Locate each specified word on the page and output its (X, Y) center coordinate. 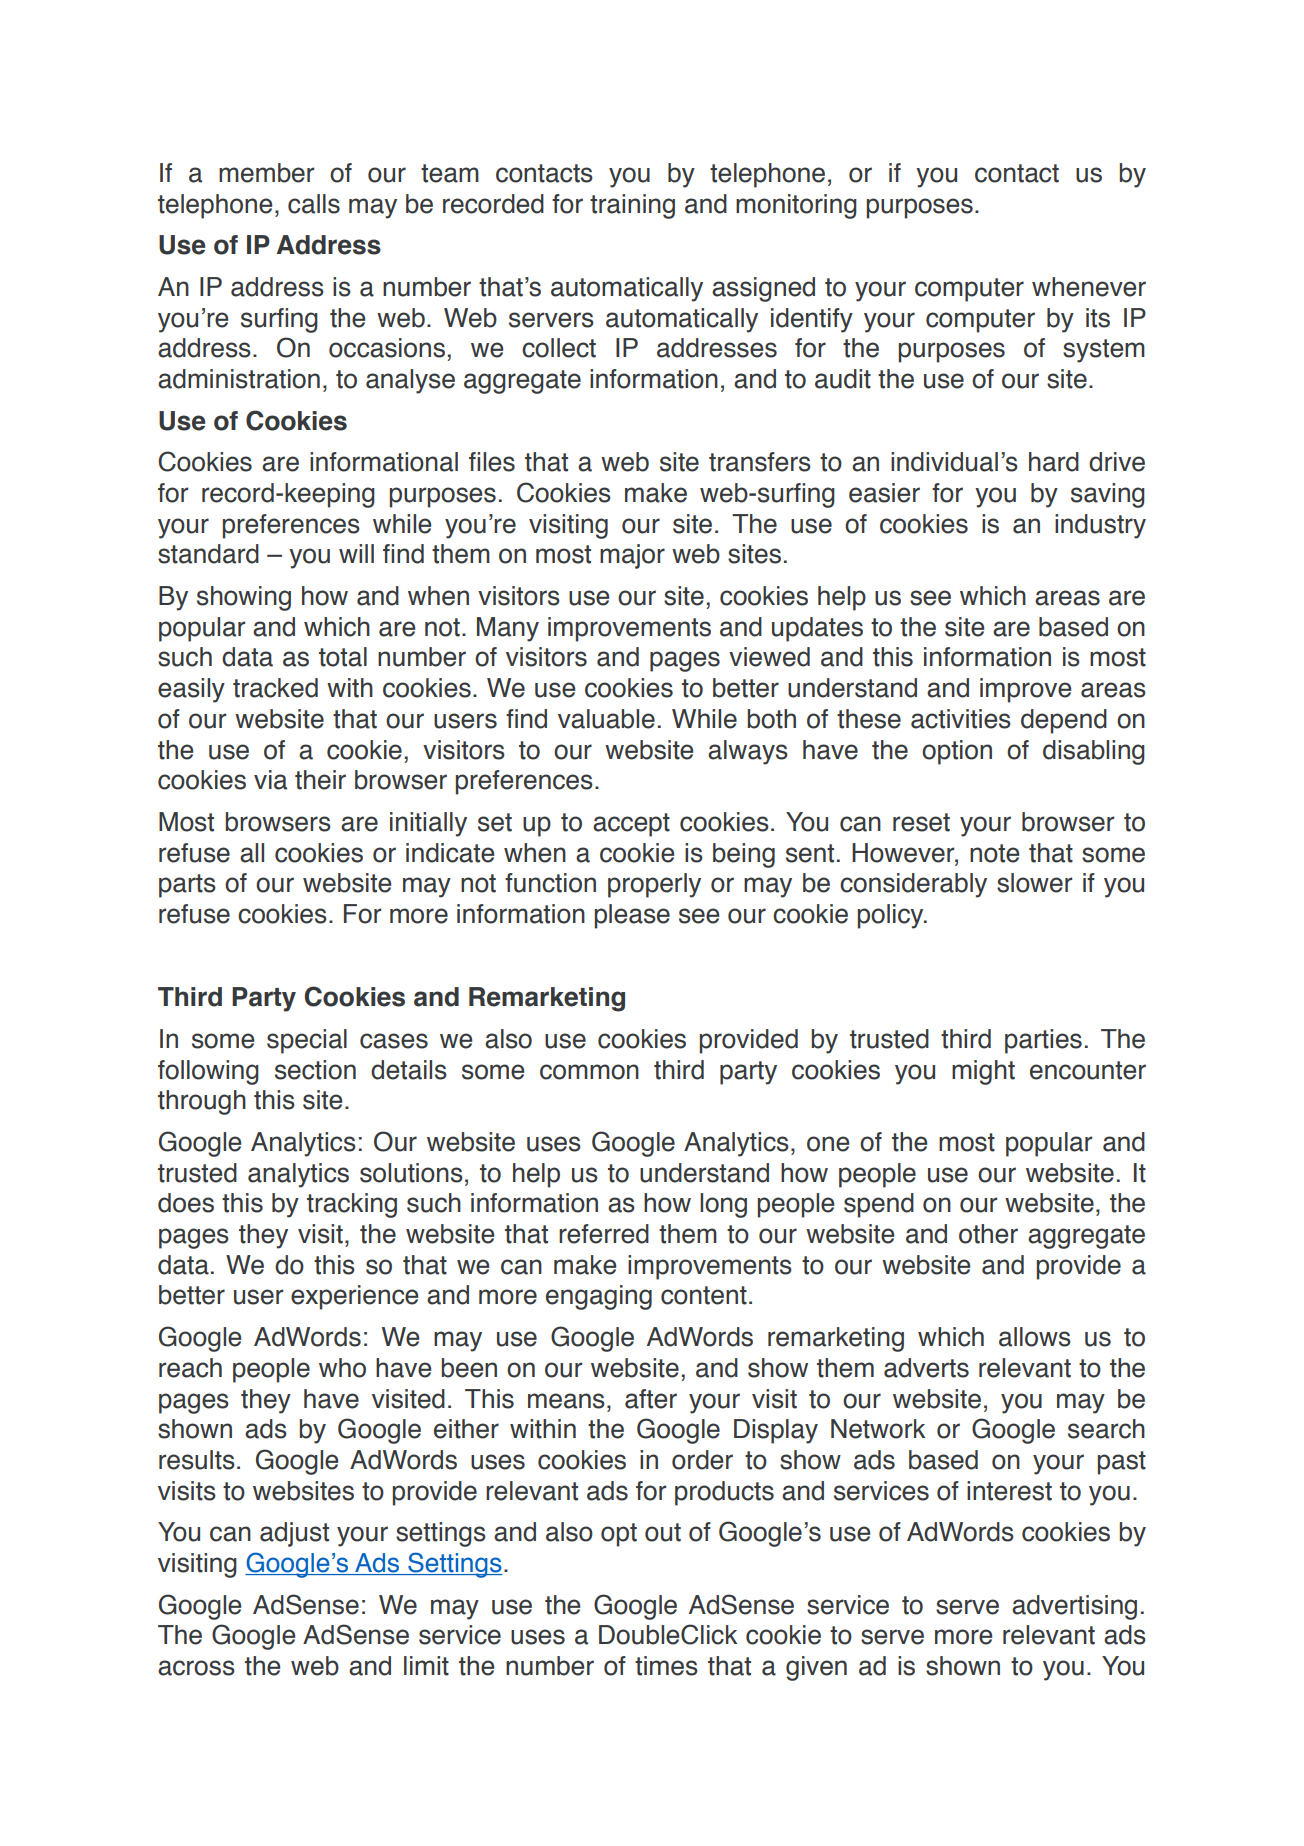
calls (314, 204)
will (356, 553)
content (704, 1295)
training (632, 206)
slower (1034, 883)
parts (187, 886)
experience (354, 1297)
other (988, 1234)
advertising (1074, 1607)
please (632, 916)
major (632, 556)
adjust (294, 1534)
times (666, 1666)
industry (1100, 526)
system (1104, 351)
